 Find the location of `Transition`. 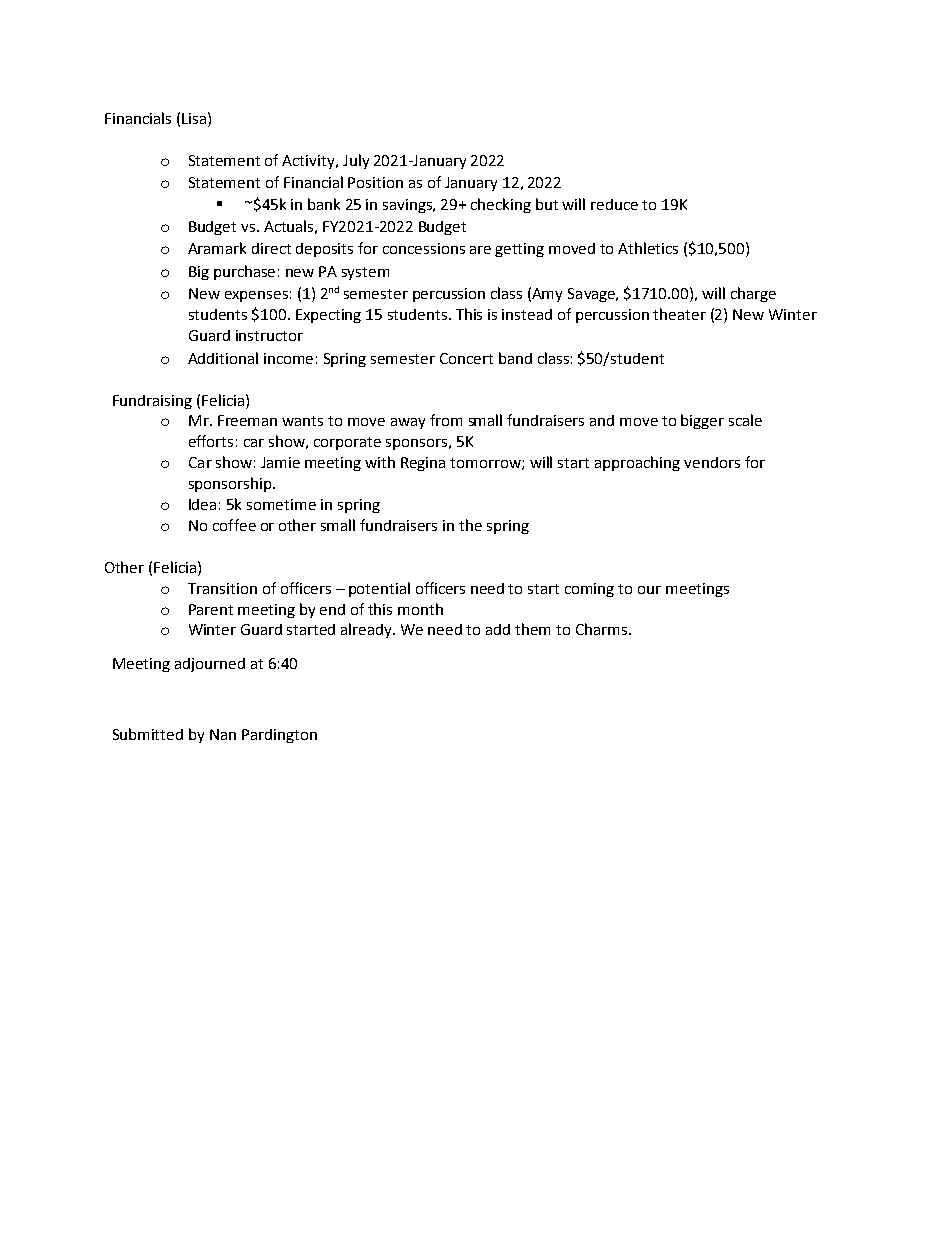

Transition is located at coordinates (222, 588).
